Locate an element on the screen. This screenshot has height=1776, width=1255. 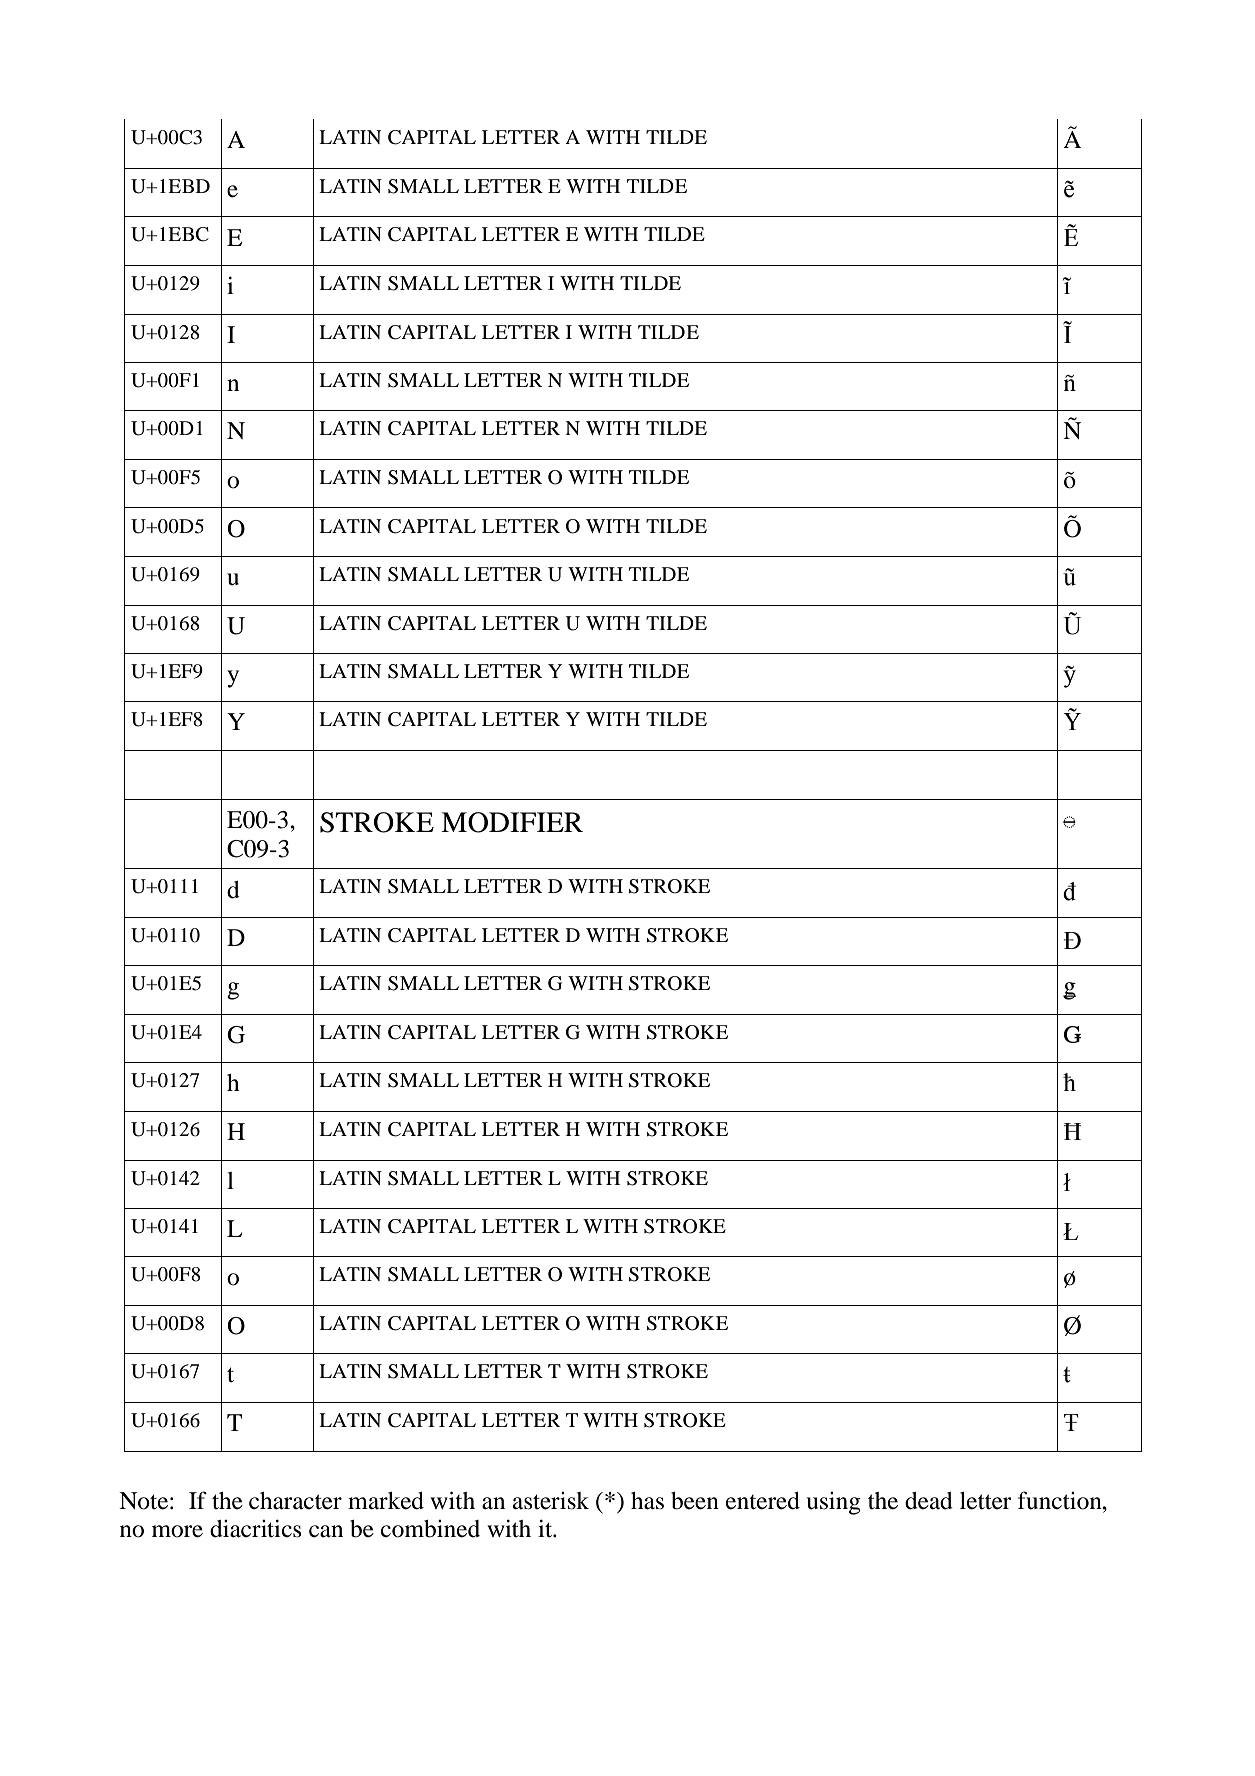
has is located at coordinates (647, 1501).
